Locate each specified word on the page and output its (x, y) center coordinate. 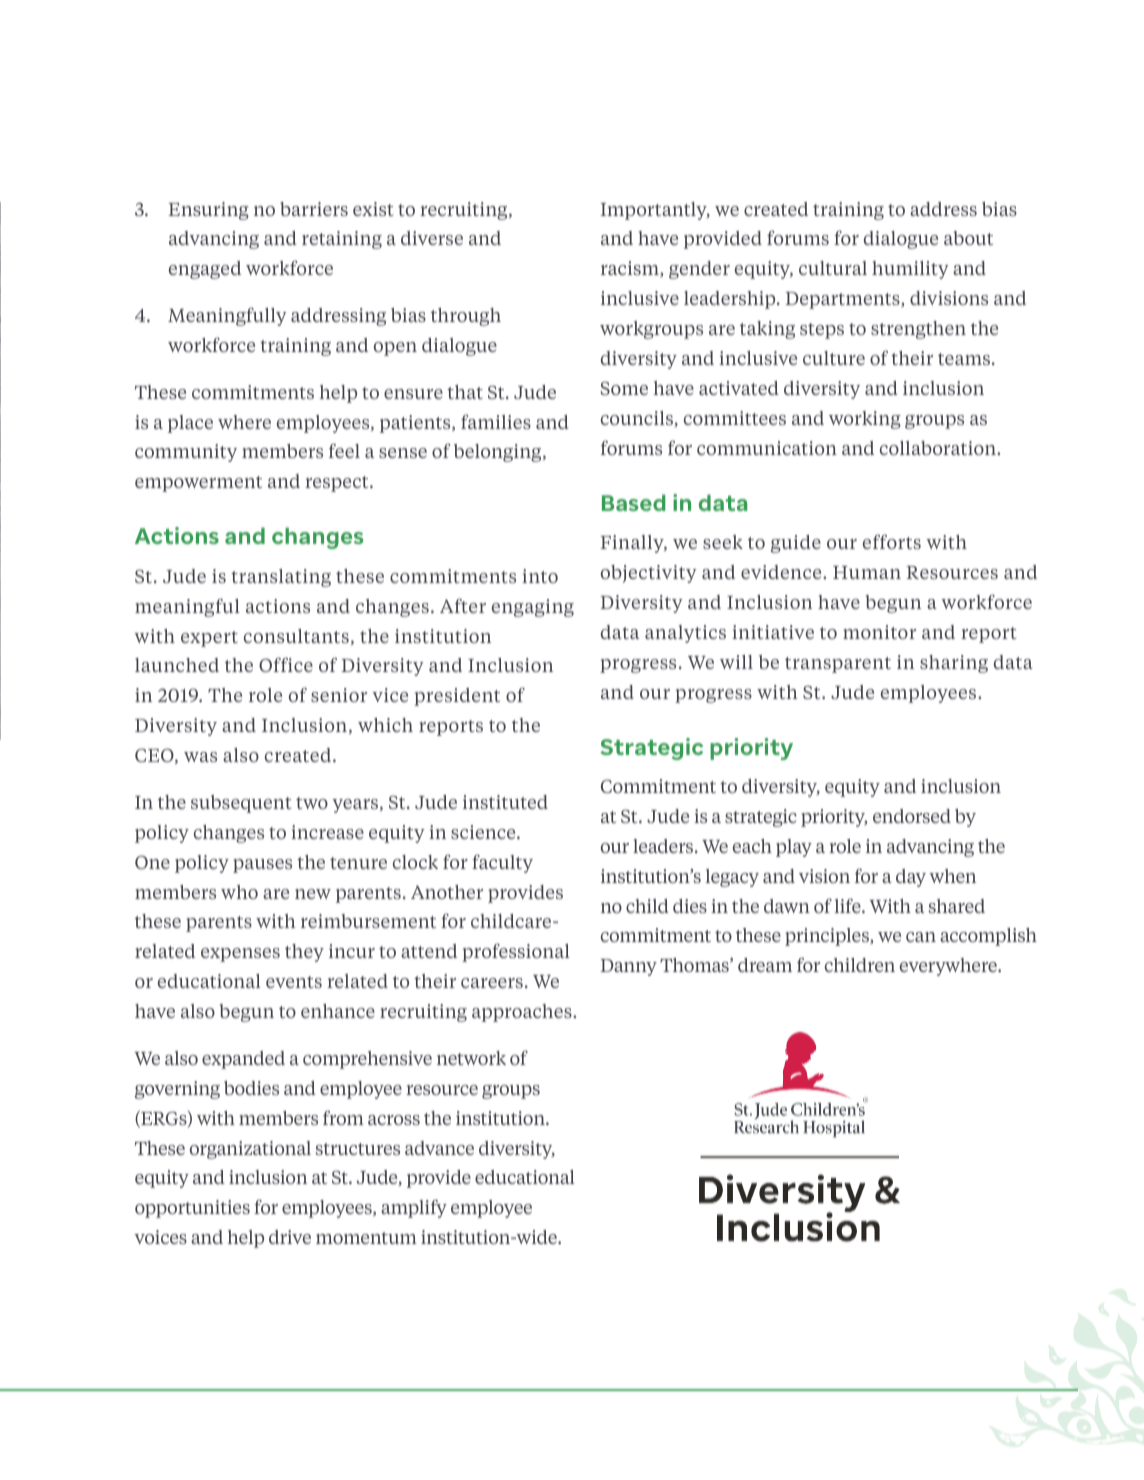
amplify (414, 1208)
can (921, 937)
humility (910, 270)
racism (631, 269)
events (294, 982)
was (200, 757)
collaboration (939, 448)
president (457, 697)
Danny (628, 967)
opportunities (192, 1209)
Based (634, 502)
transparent (838, 665)
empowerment (198, 484)
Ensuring (208, 211)
